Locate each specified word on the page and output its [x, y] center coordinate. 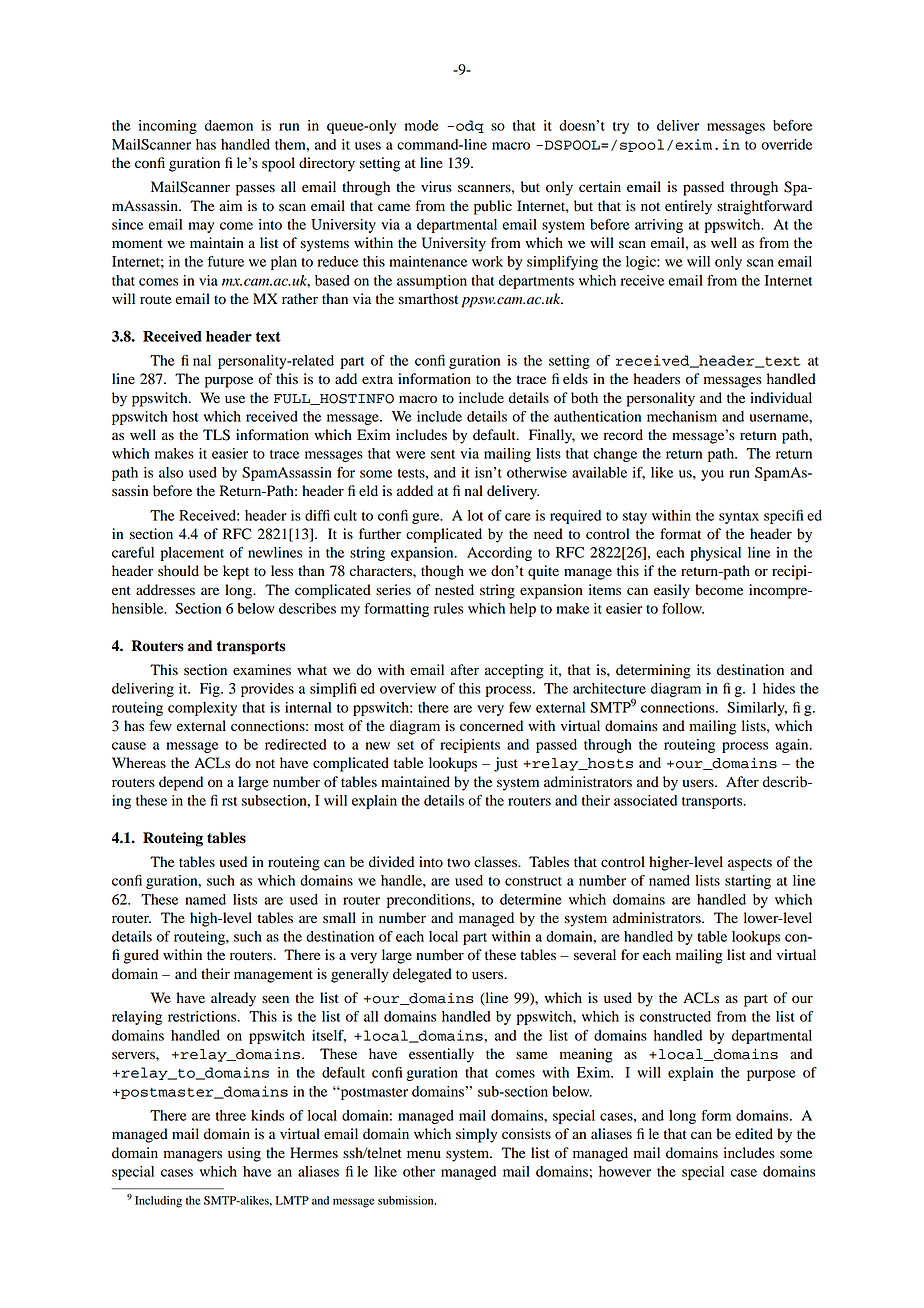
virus [436, 186]
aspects [750, 864]
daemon [229, 125]
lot [475, 515]
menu [424, 1154]
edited [754, 1134]
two [458, 863]
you [712, 475]
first [223, 800]
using [244, 1154]
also [171, 472]
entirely [688, 207]
